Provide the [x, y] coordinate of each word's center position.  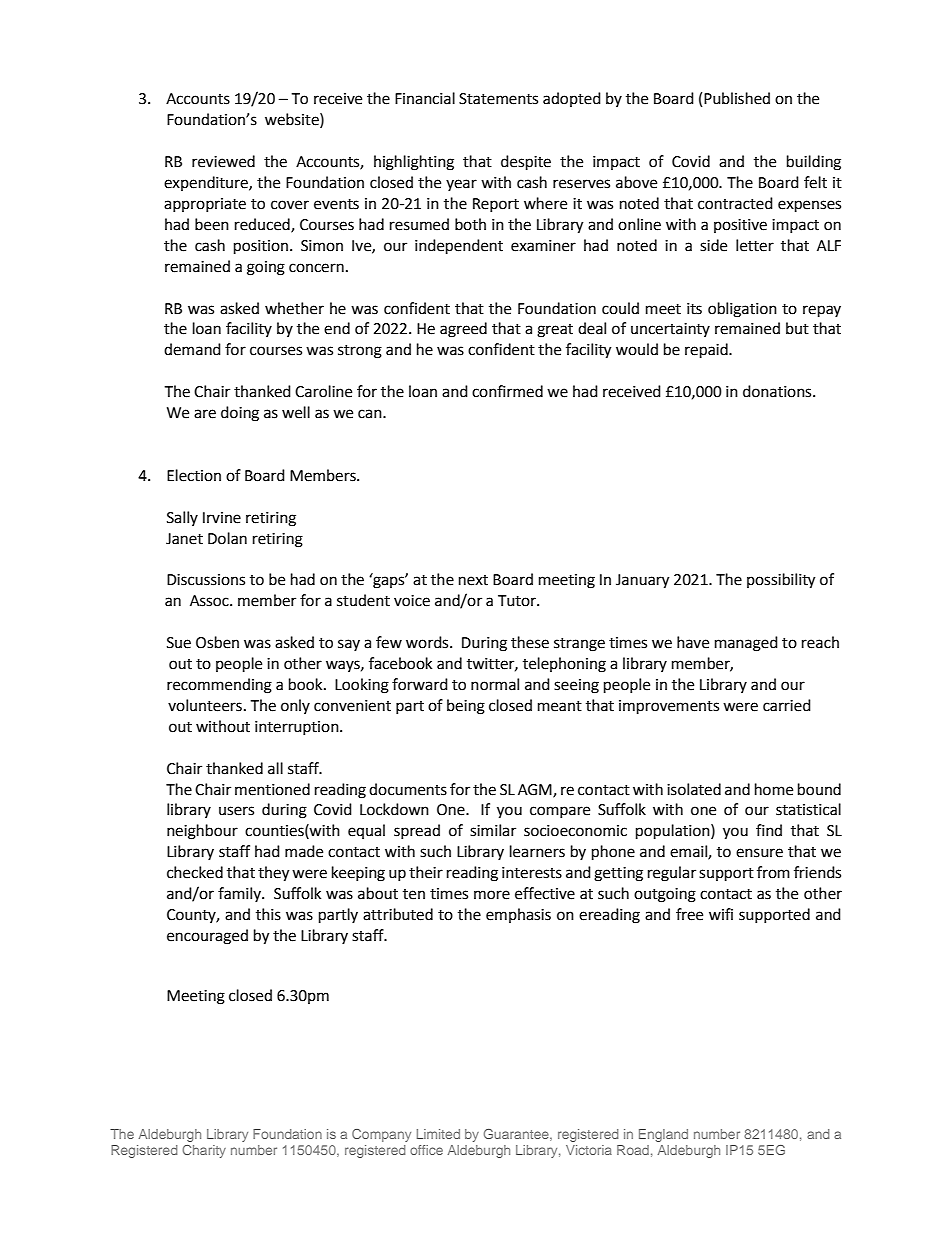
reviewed [223, 161]
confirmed [507, 391]
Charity [204, 1151]
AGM [536, 790]
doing [240, 414]
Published [737, 98]
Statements [498, 99]
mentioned [272, 789]
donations [778, 391]
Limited [438, 1134]
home [774, 789]
